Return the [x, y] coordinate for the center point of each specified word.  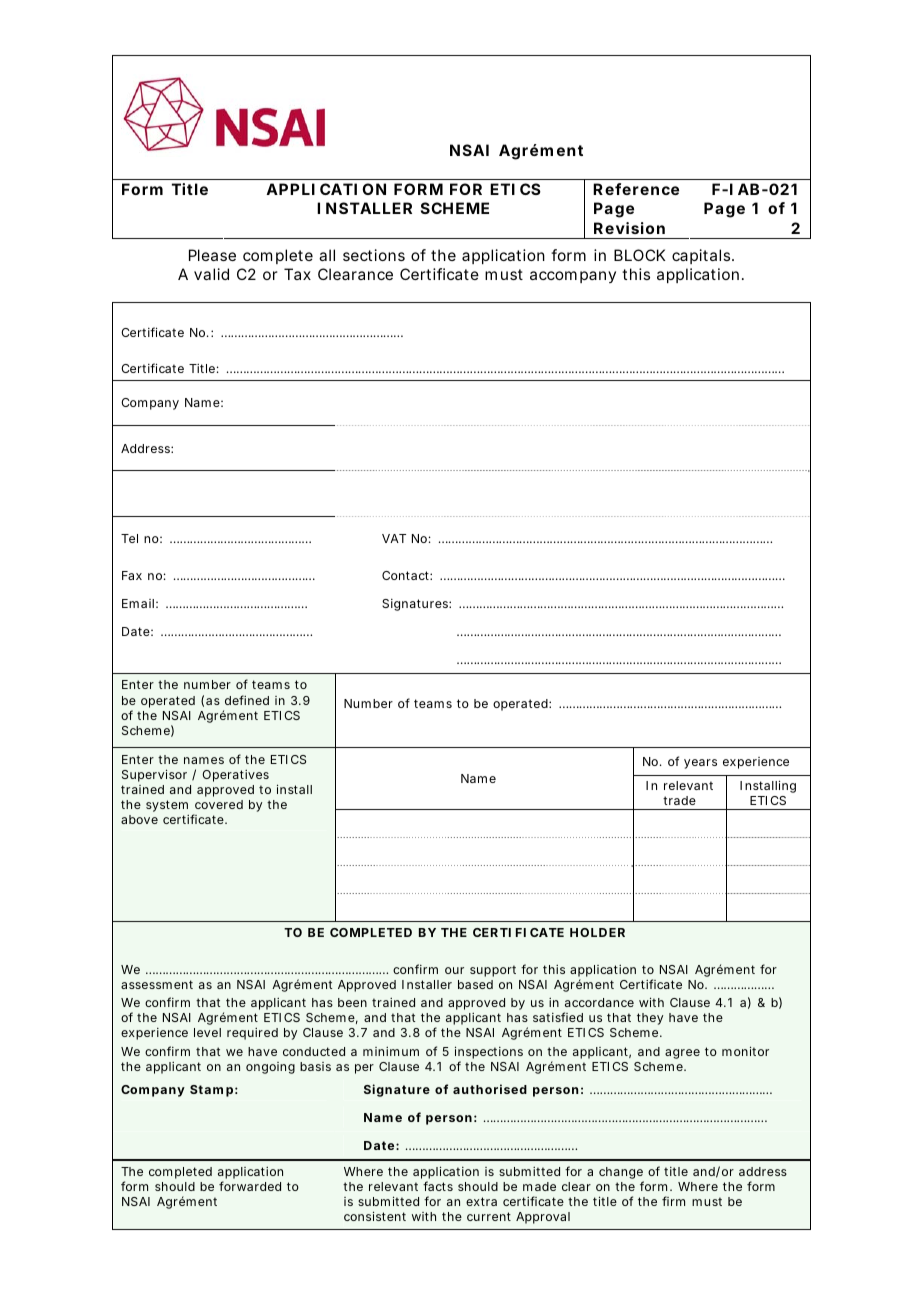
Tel [129, 538]
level [207, 1032]
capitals [701, 256]
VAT [394, 538]
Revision [629, 228]
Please [212, 255]
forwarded [250, 1186]
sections [374, 255]
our [454, 970]
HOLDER [597, 932]
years [700, 764]
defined [247, 700]
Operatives [235, 776]
